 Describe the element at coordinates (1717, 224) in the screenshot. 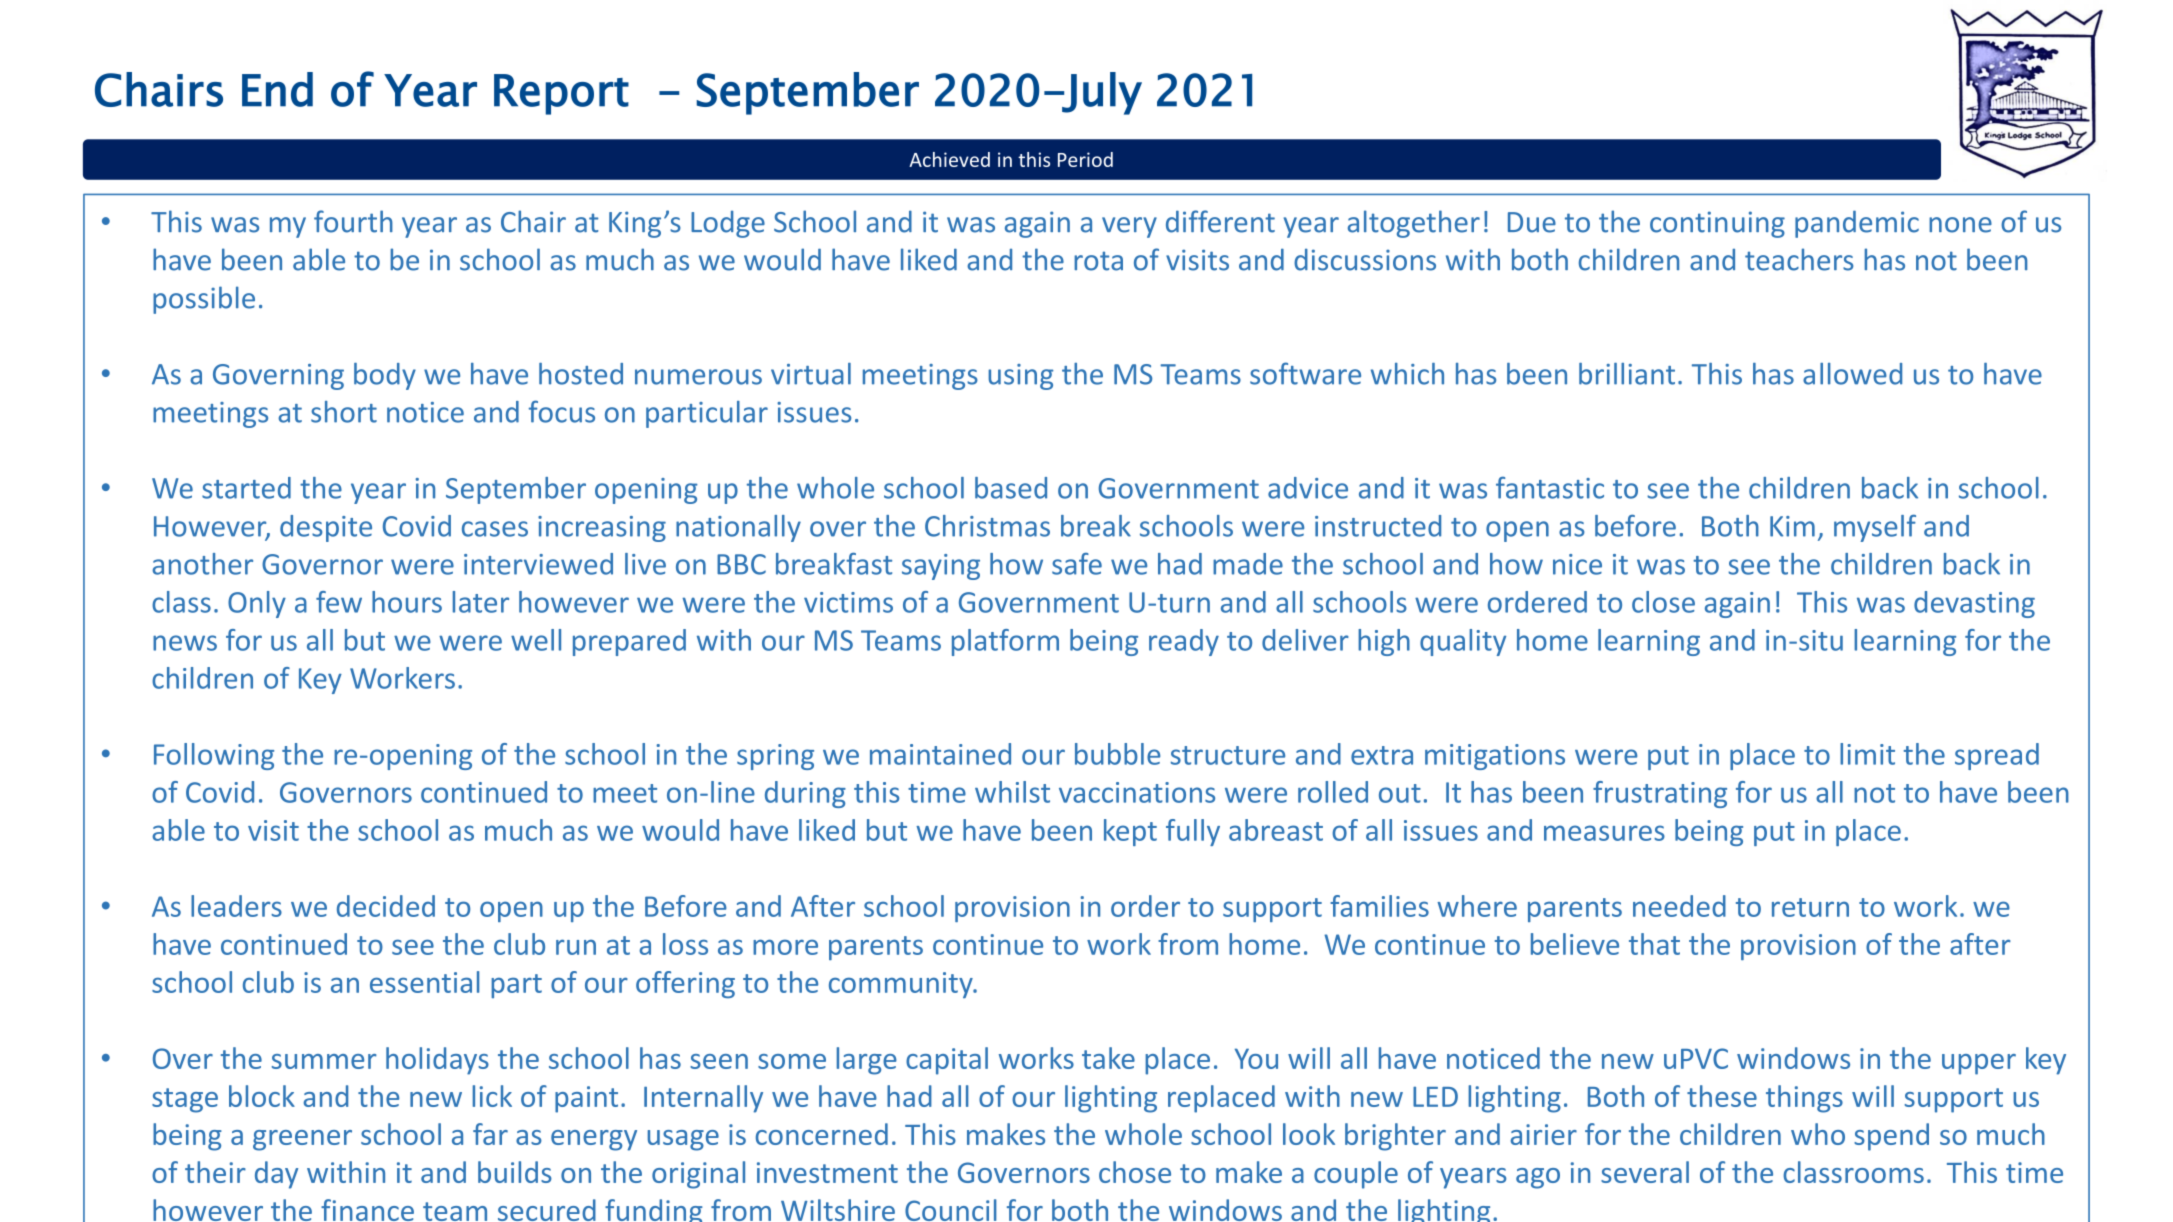

I see `continuing` at that location.
